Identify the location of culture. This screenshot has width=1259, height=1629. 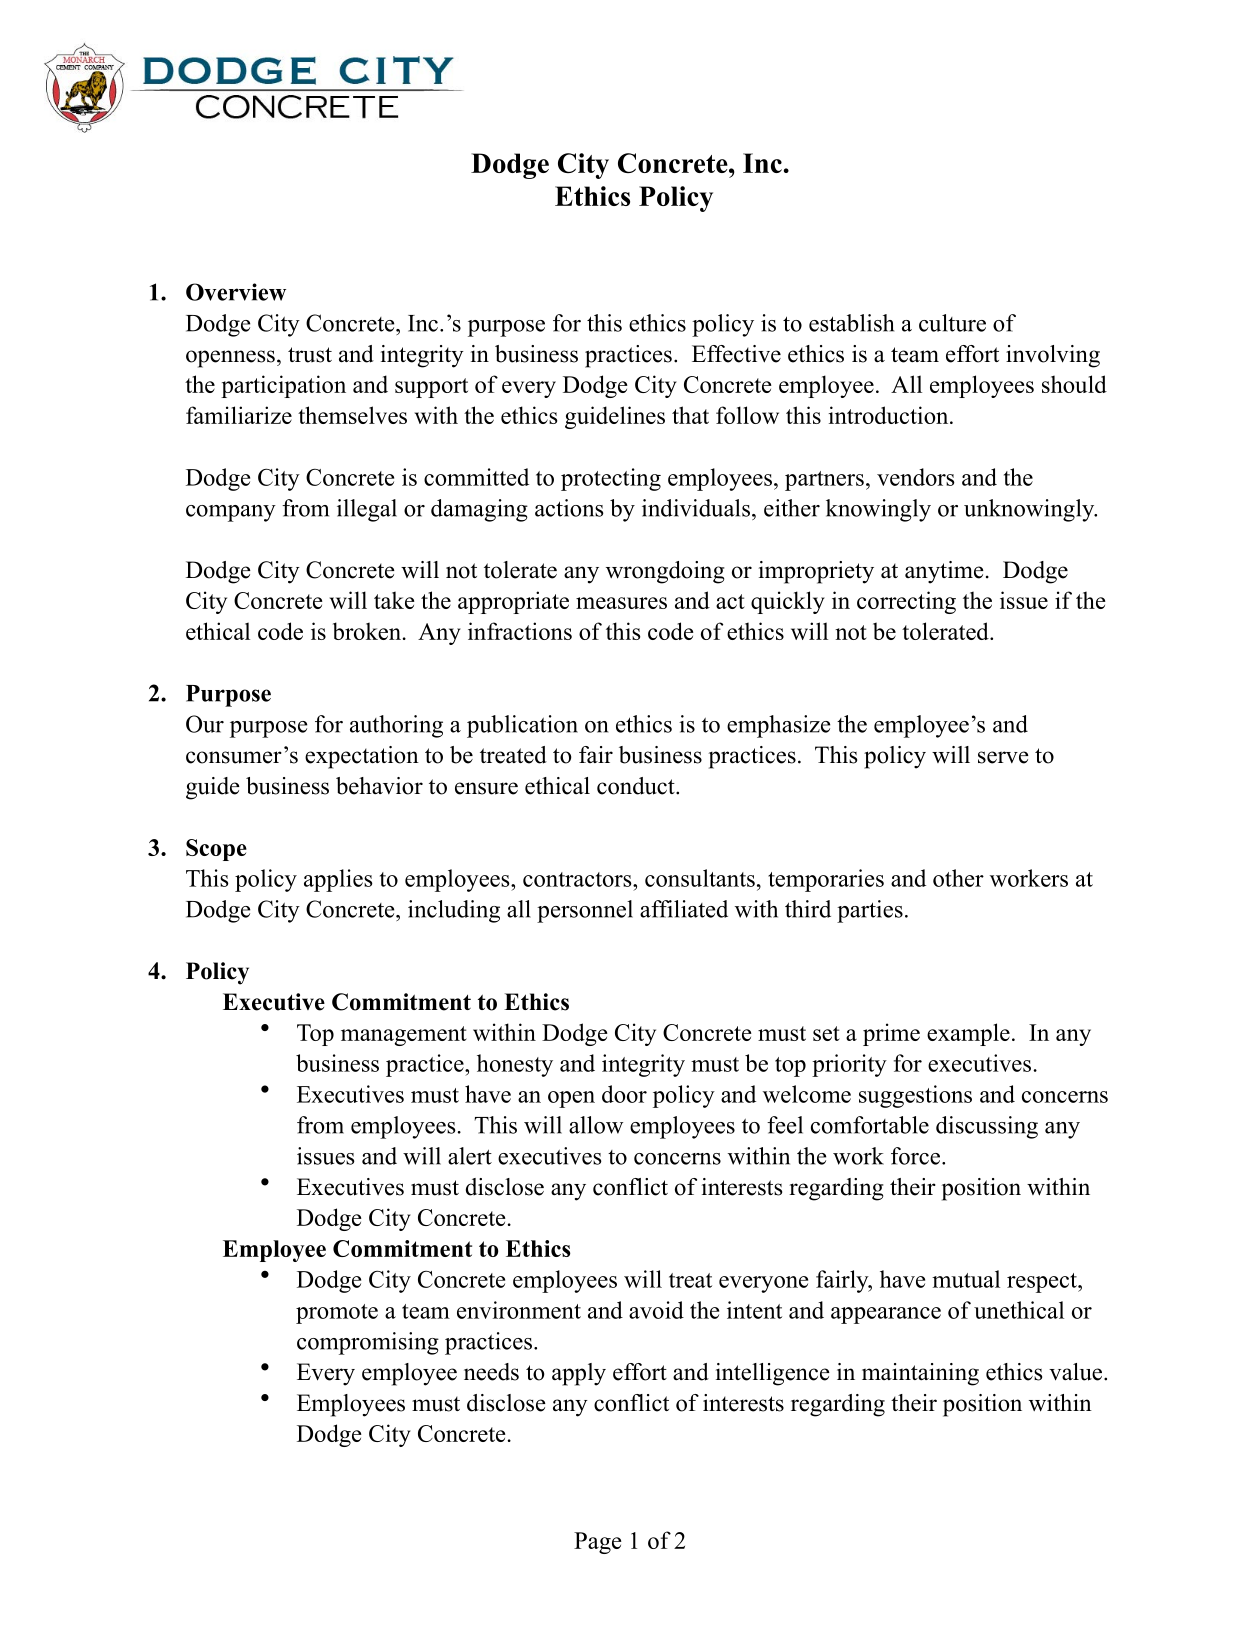
(952, 323).
